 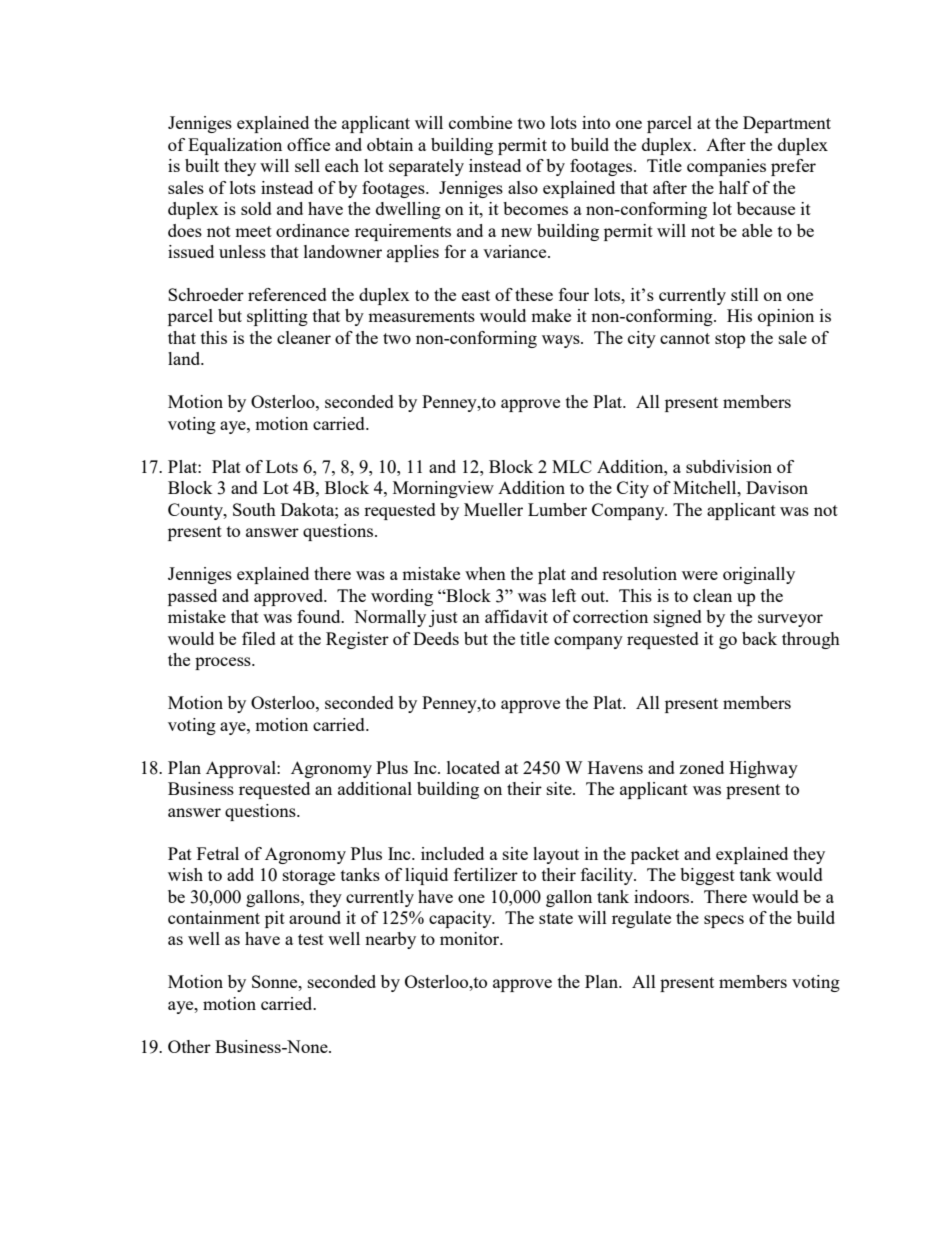 I want to click on Equalization, so click(x=235, y=146).
